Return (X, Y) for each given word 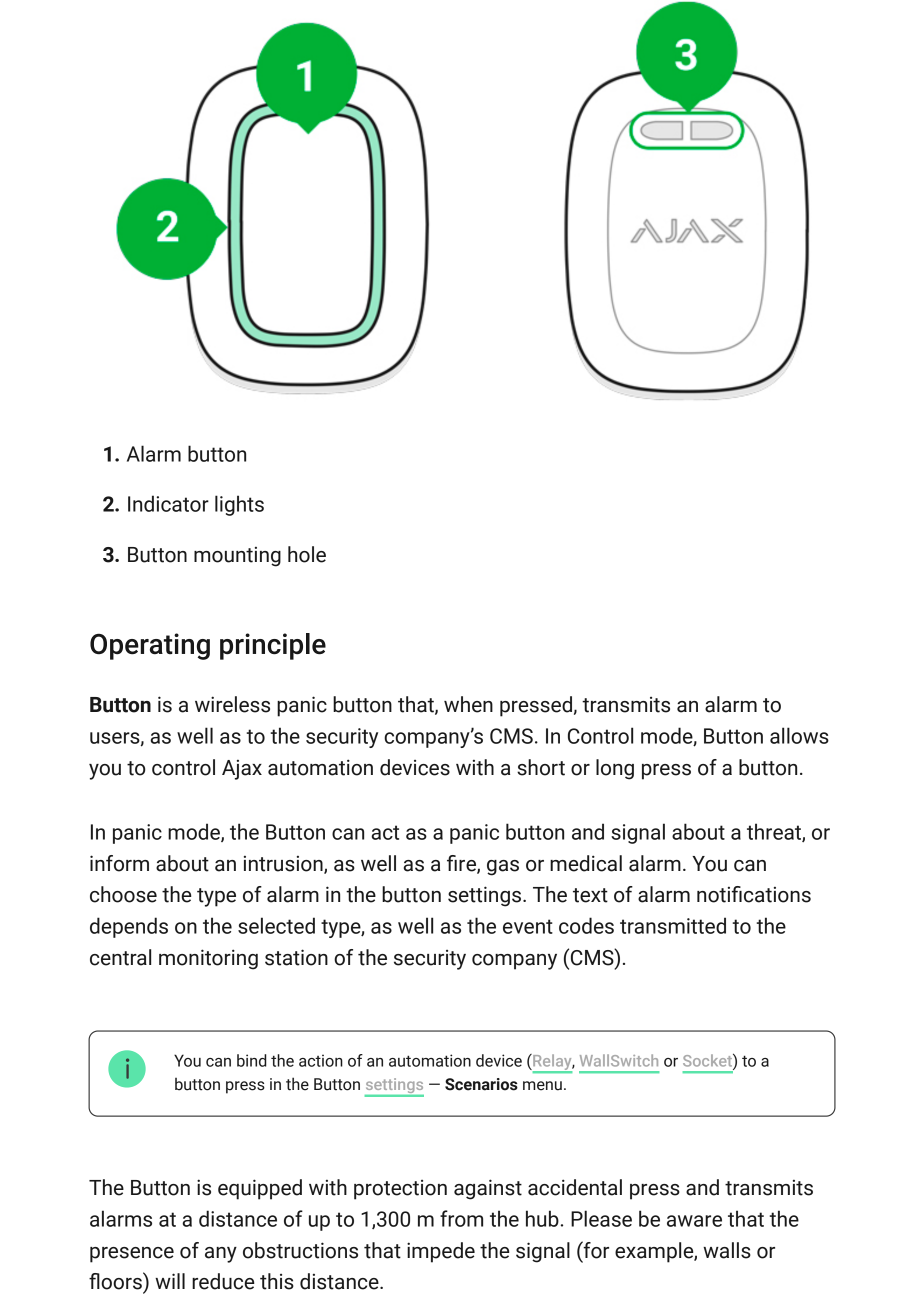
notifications (754, 894)
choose (123, 894)
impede (441, 1252)
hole (307, 554)
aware (694, 1221)
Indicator (168, 503)
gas (503, 868)
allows (799, 735)
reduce (223, 1281)
